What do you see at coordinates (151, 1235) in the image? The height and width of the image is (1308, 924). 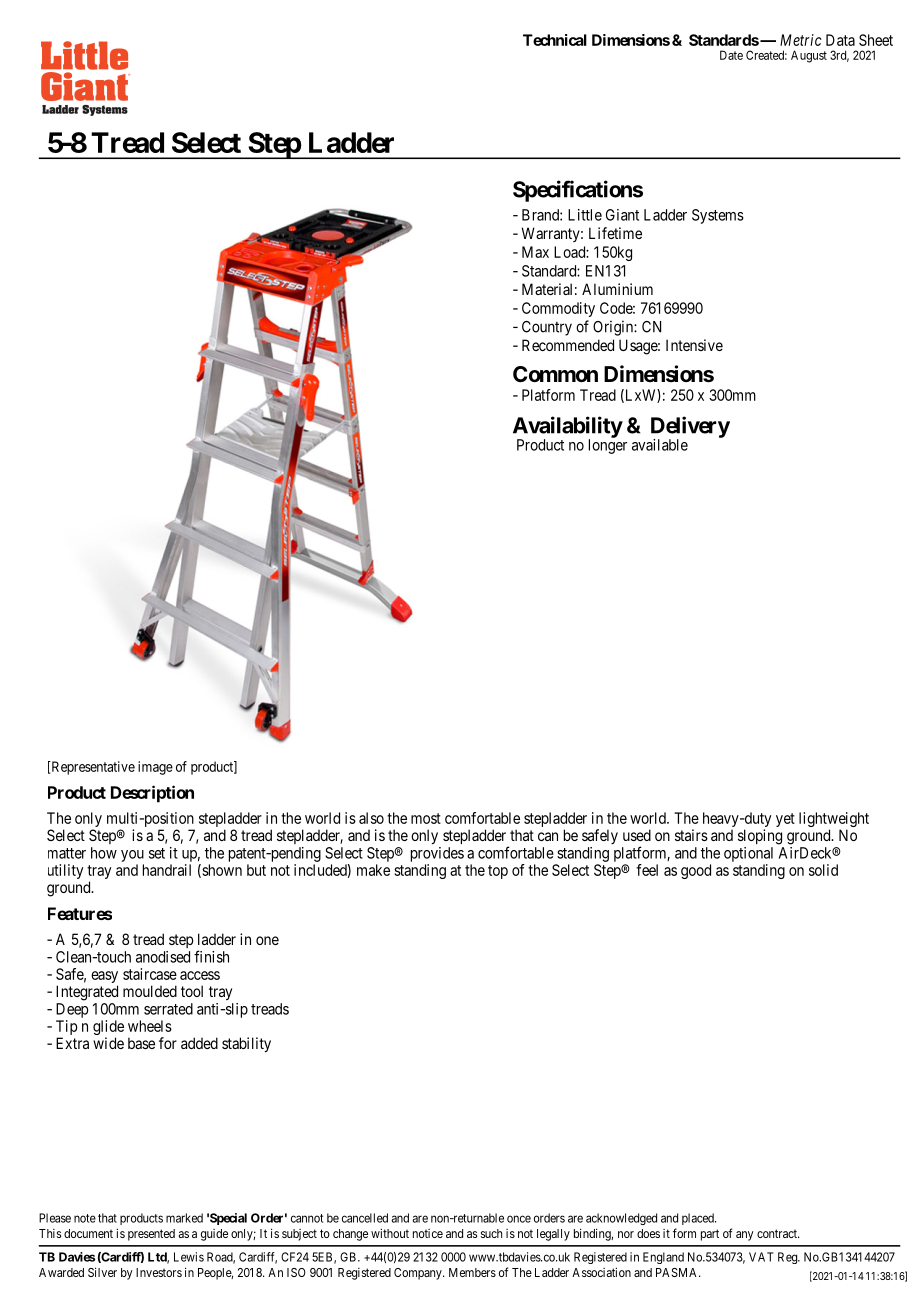 I see `presented` at bounding box center [151, 1235].
